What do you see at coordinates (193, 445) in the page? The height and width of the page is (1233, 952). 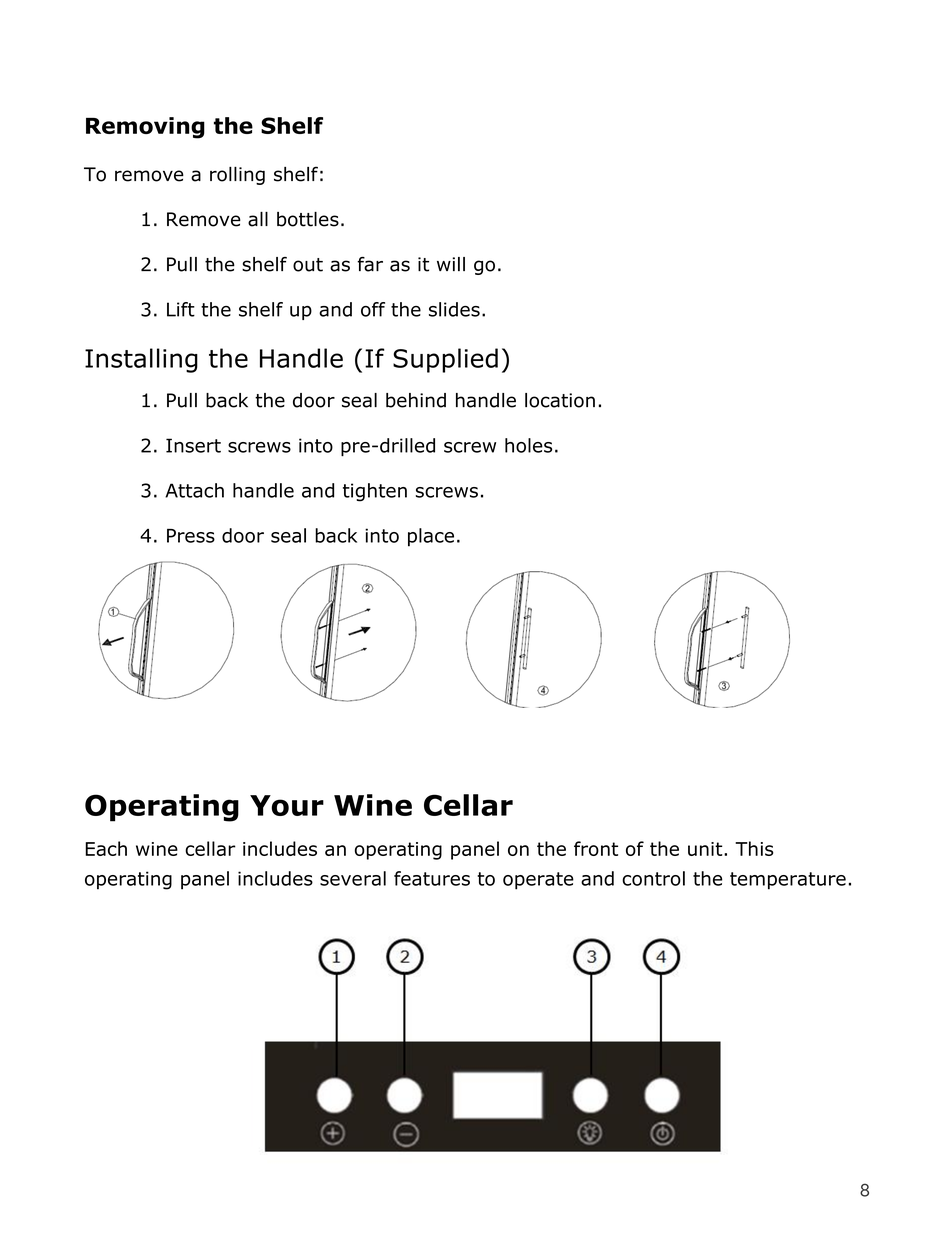 I see `Insert` at bounding box center [193, 445].
